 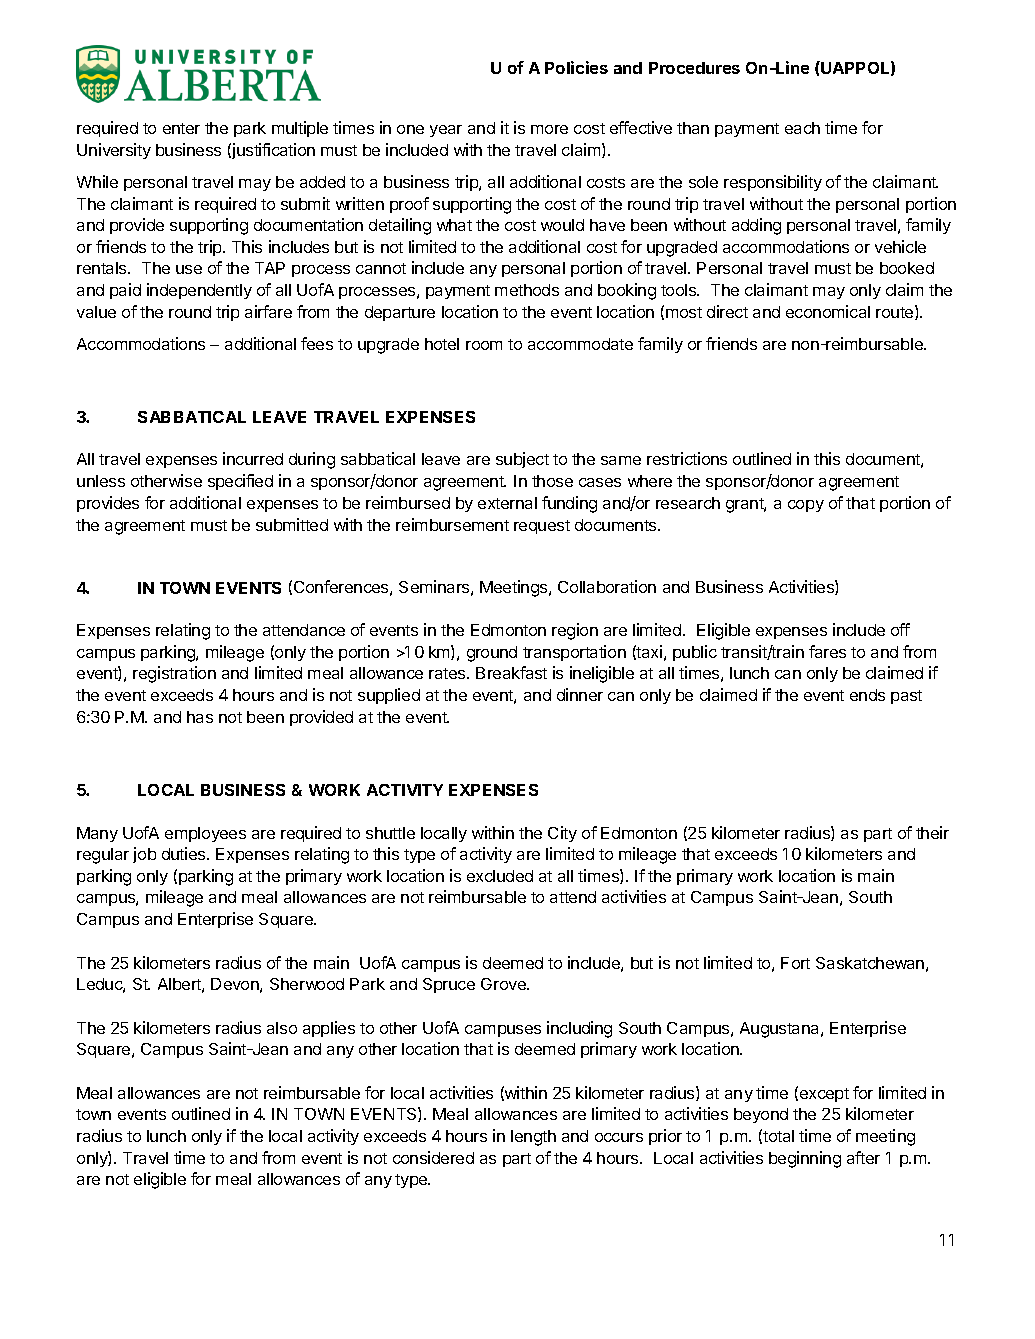 I want to click on each, so click(x=802, y=128).
